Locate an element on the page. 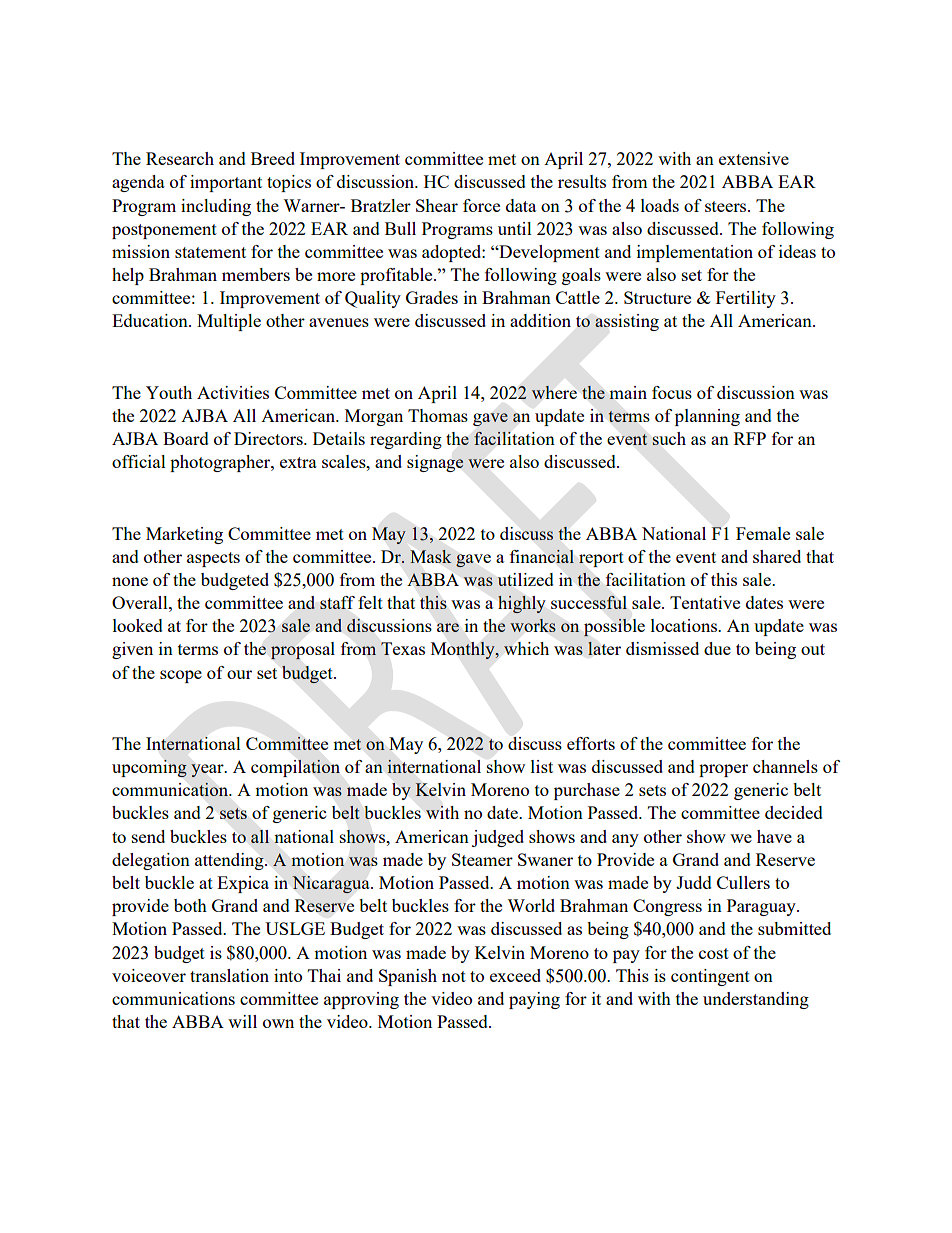 The image size is (952, 1233). highly is located at coordinates (521, 604).
